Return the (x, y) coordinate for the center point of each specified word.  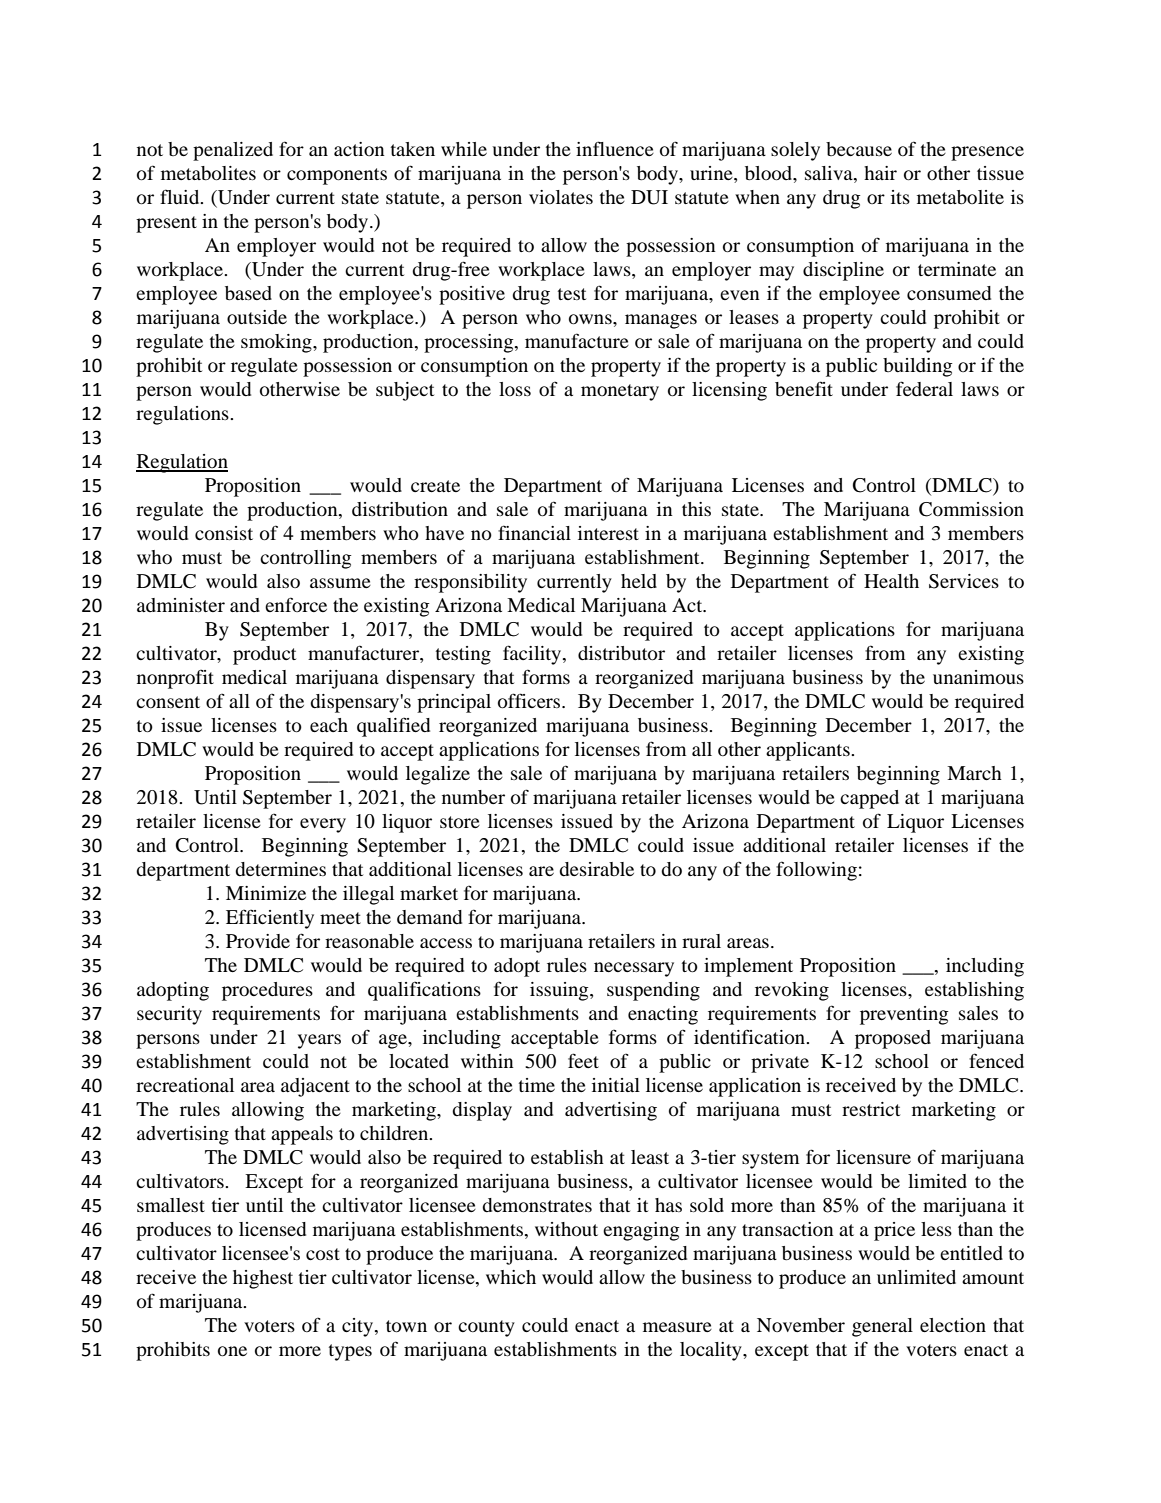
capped (869, 799)
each (329, 725)
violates (561, 197)
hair (880, 173)
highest (263, 1279)
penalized (233, 151)
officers (530, 700)
